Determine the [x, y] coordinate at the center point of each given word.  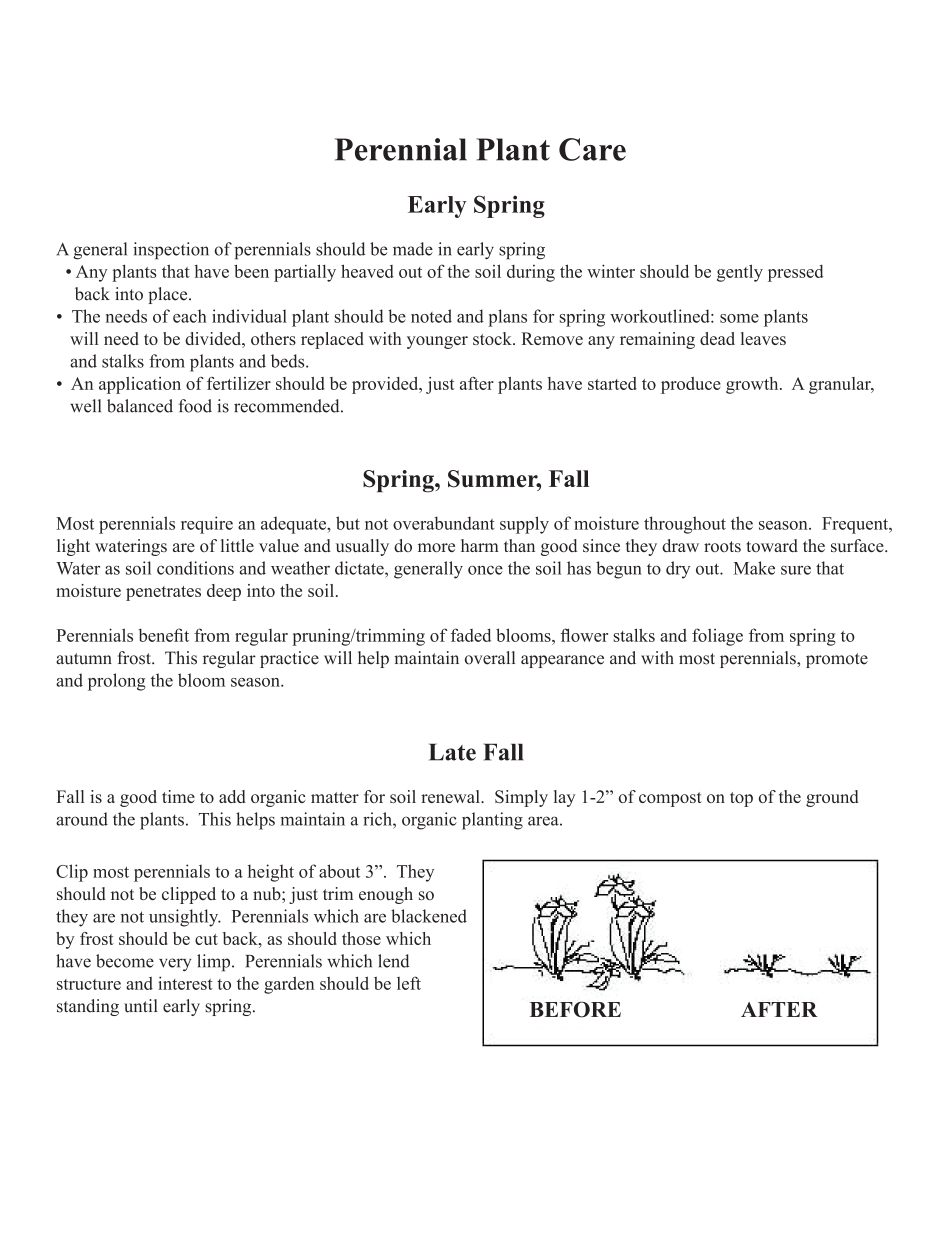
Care [592, 149]
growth [753, 385]
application [140, 385]
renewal [451, 796]
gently [740, 273]
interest [185, 983]
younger [437, 342]
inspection [171, 251]
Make [754, 568]
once [485, 570]
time [178, 796]
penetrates [163, 593]
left [409, 983]
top [741, 799]
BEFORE [575, 1009]
